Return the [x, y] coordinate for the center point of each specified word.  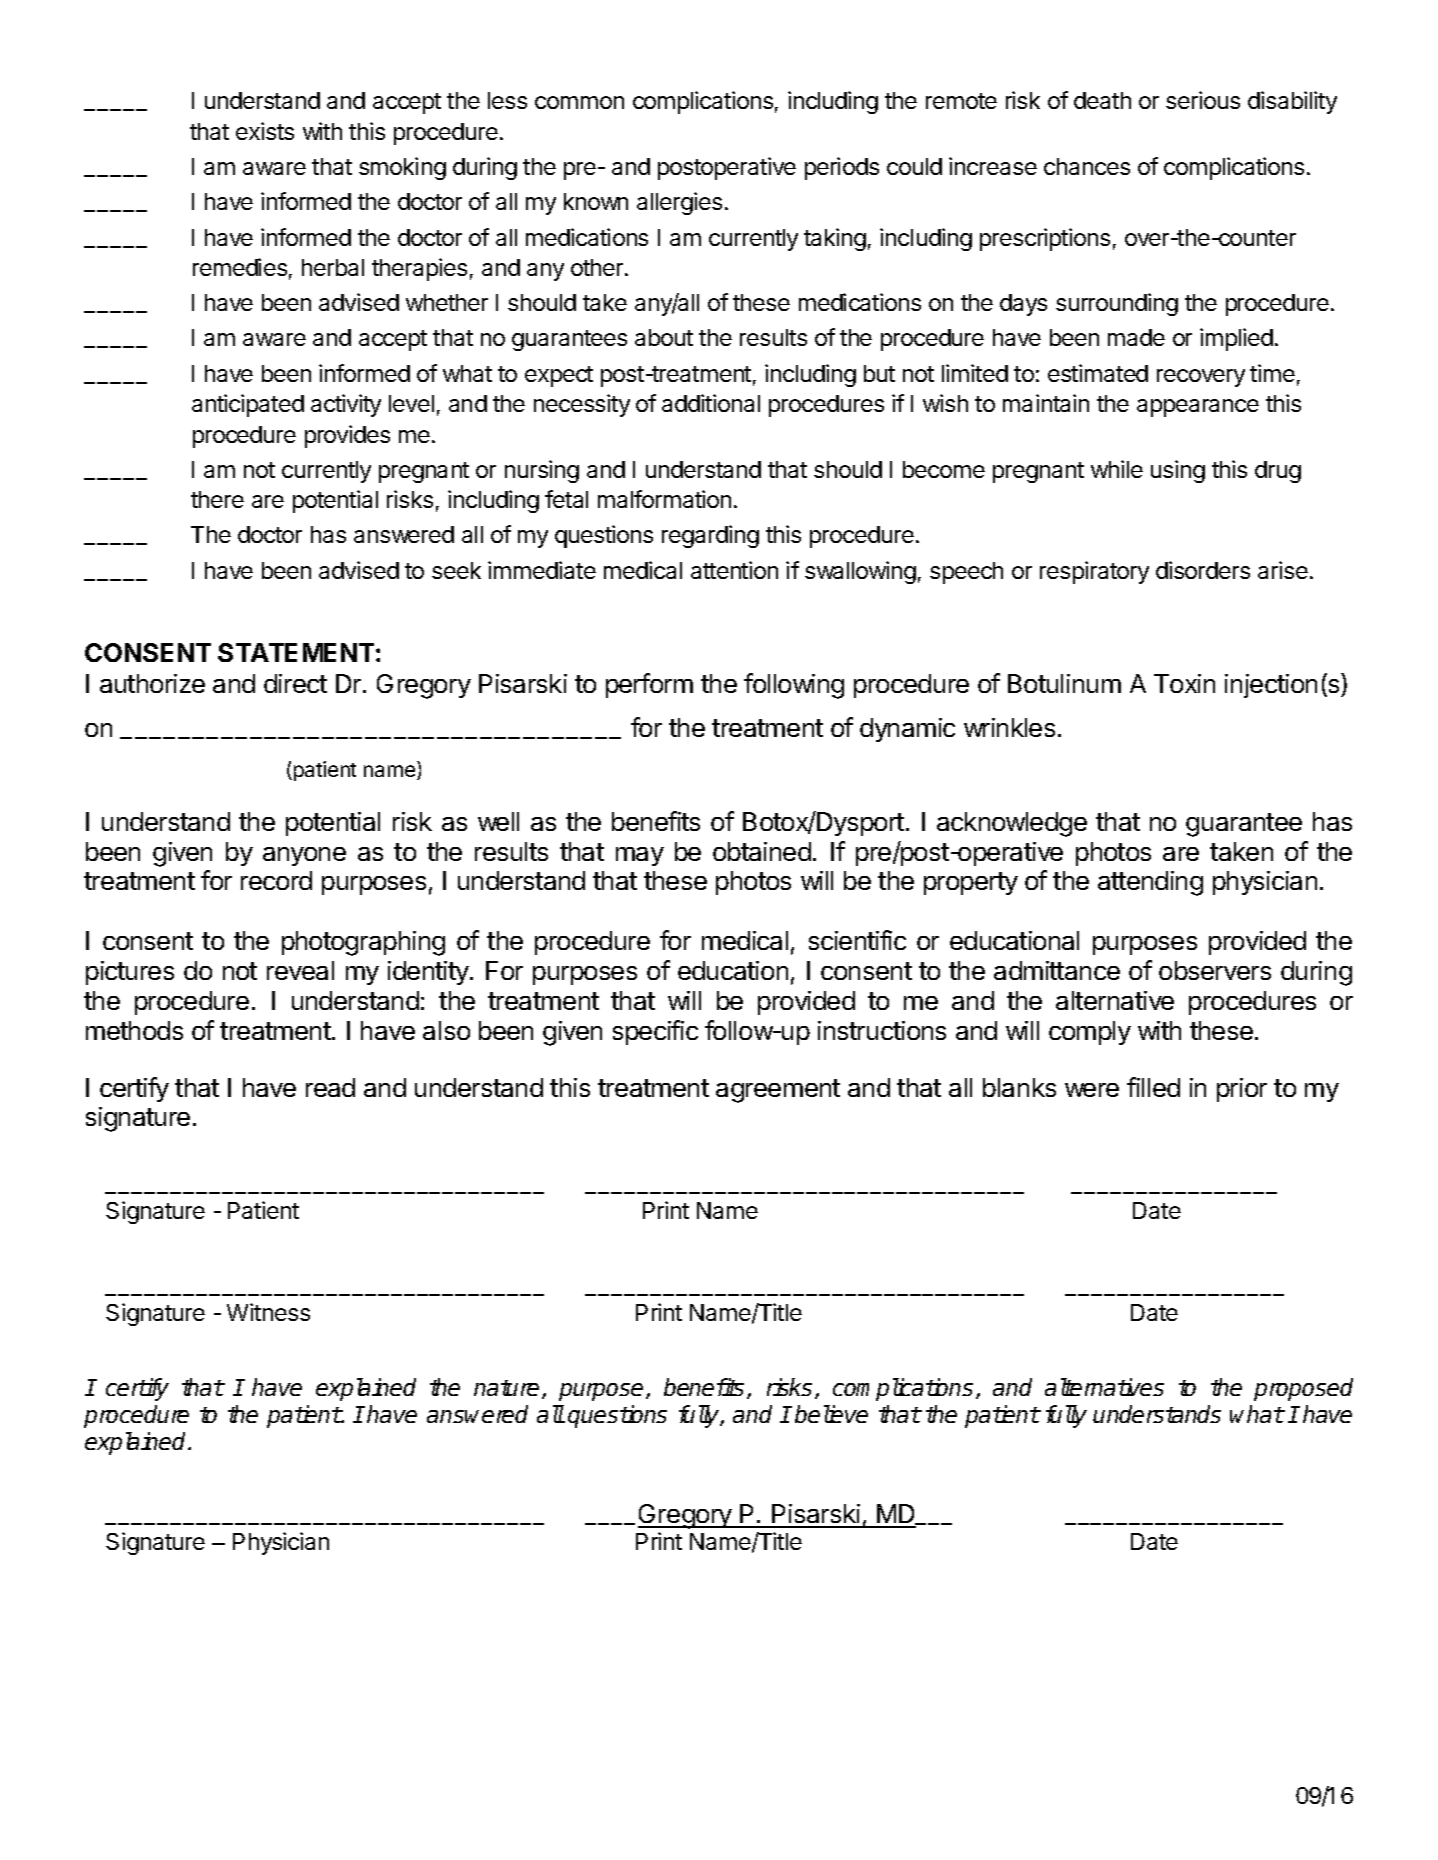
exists [265, 131]
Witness [268, 1312]
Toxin [1184, 683]
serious [1203, 100]
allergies [679, 203]
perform [649, 685]
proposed [1303, 1389]
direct [295, 683]
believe [831, 1414]
